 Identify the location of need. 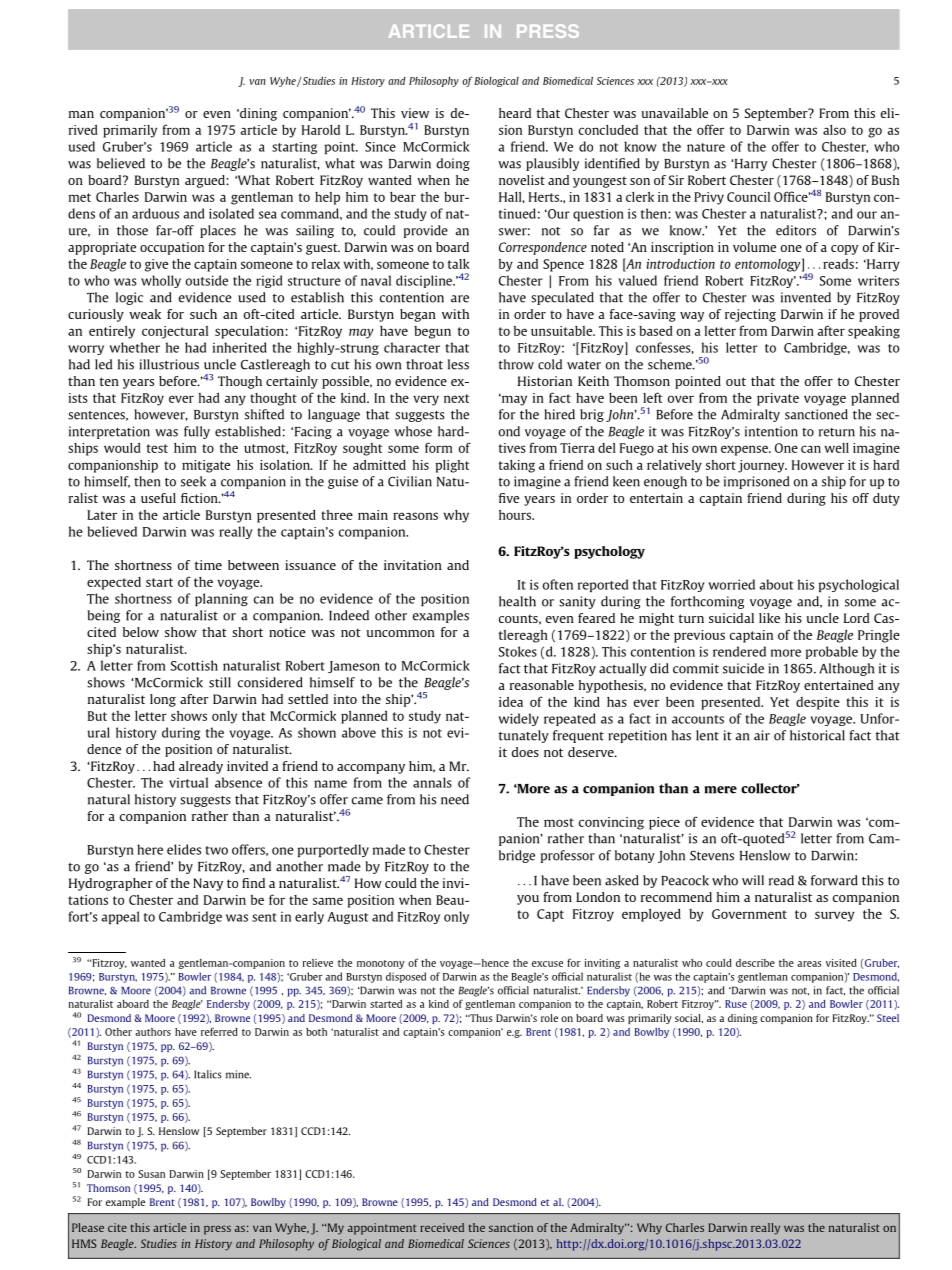
(455, 799).
